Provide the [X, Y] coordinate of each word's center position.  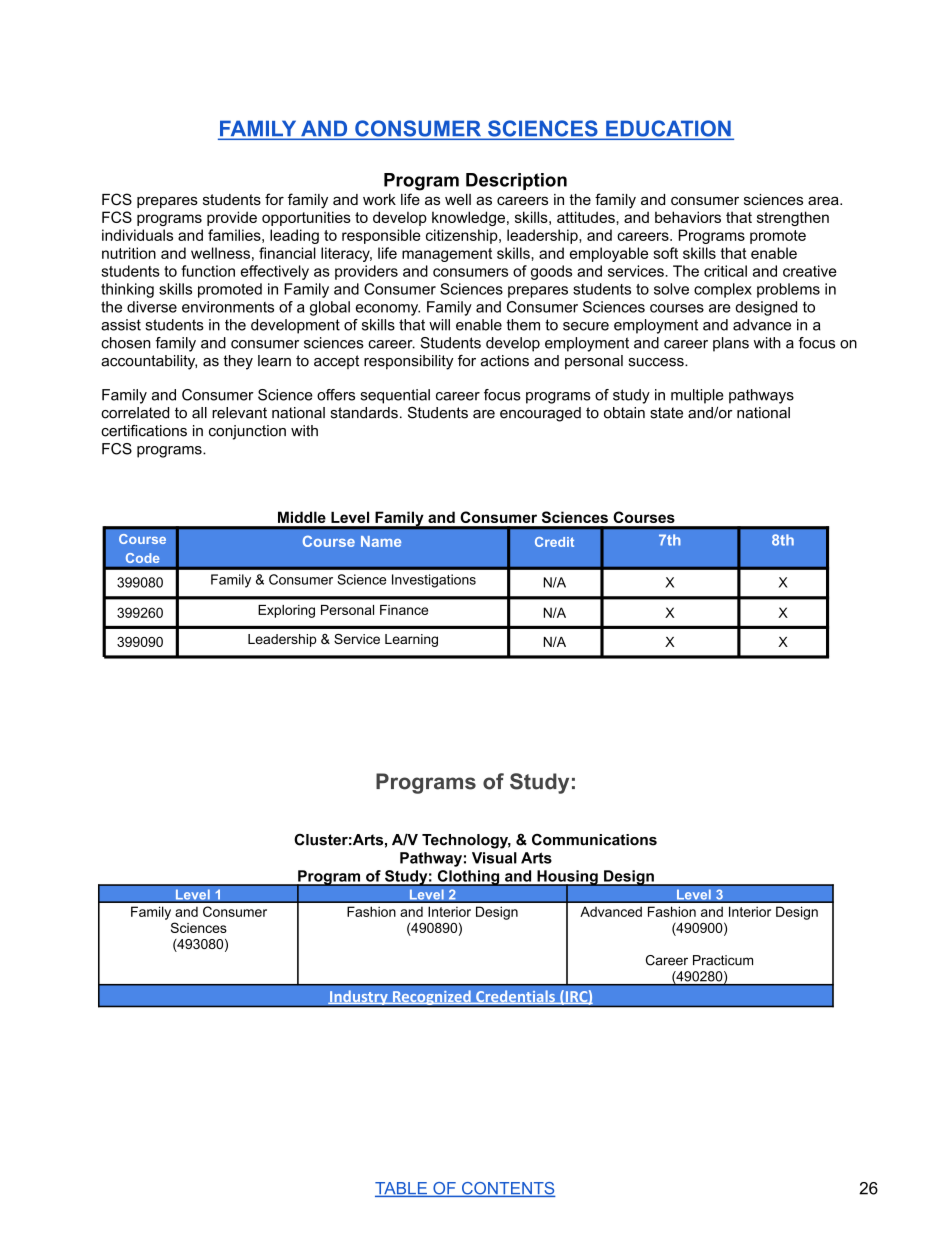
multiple [697, 396]
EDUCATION [668, 129]
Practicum [723, 960]
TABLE [402, 1189]
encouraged [540, 414]
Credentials [515, 997]
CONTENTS [508, 1189]
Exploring [286, 611]
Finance [404, 610]
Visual [494, 858]
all [199, 413]
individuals [137, 235]
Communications [594, 840]
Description [516, 181]
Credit [554, 542]
